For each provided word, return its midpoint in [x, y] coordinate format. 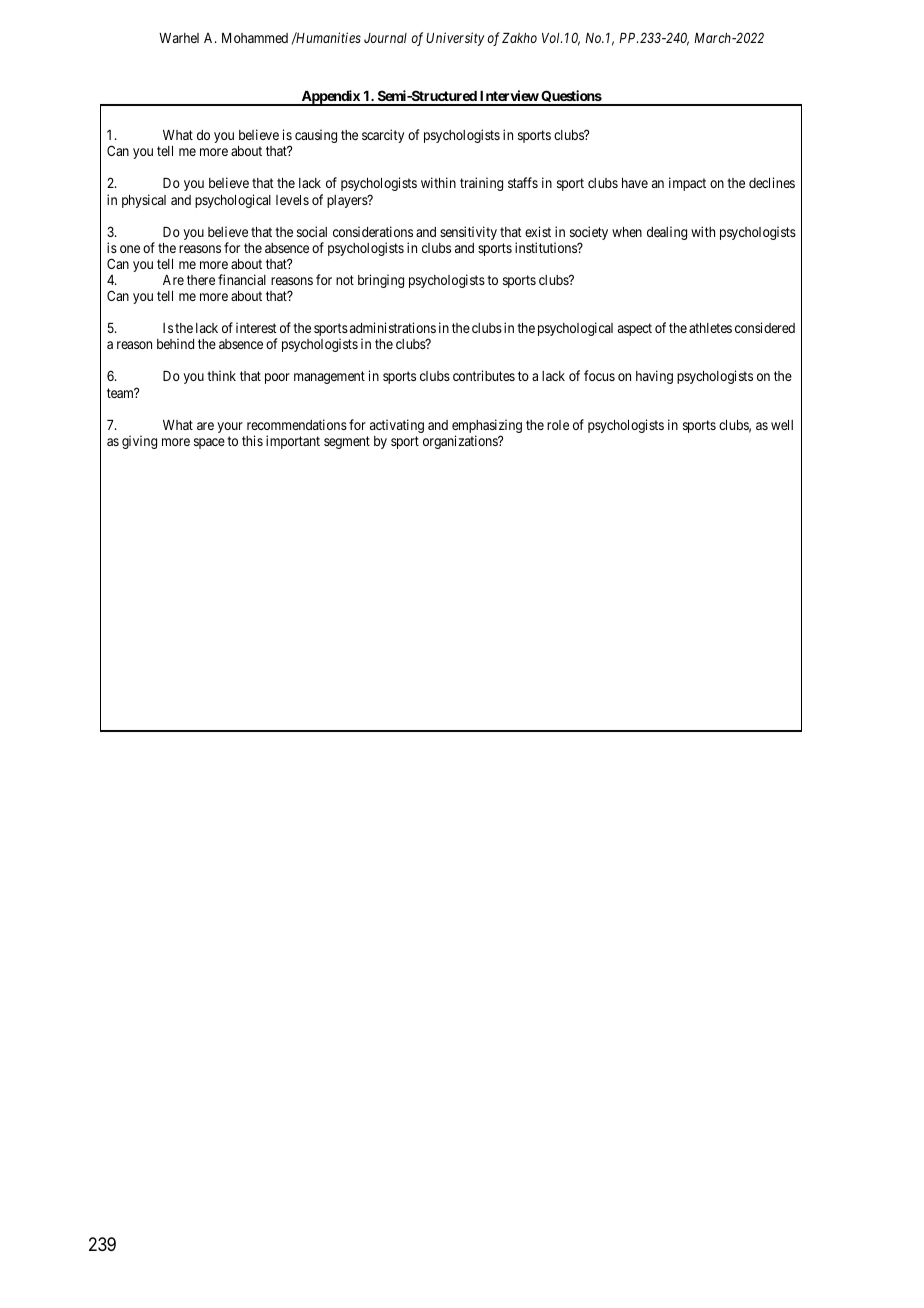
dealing [667, 233]
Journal [385, 38]
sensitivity [468, 233]
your [230, 427]
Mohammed [255, 38]
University [455, 39]
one [130, 249]
